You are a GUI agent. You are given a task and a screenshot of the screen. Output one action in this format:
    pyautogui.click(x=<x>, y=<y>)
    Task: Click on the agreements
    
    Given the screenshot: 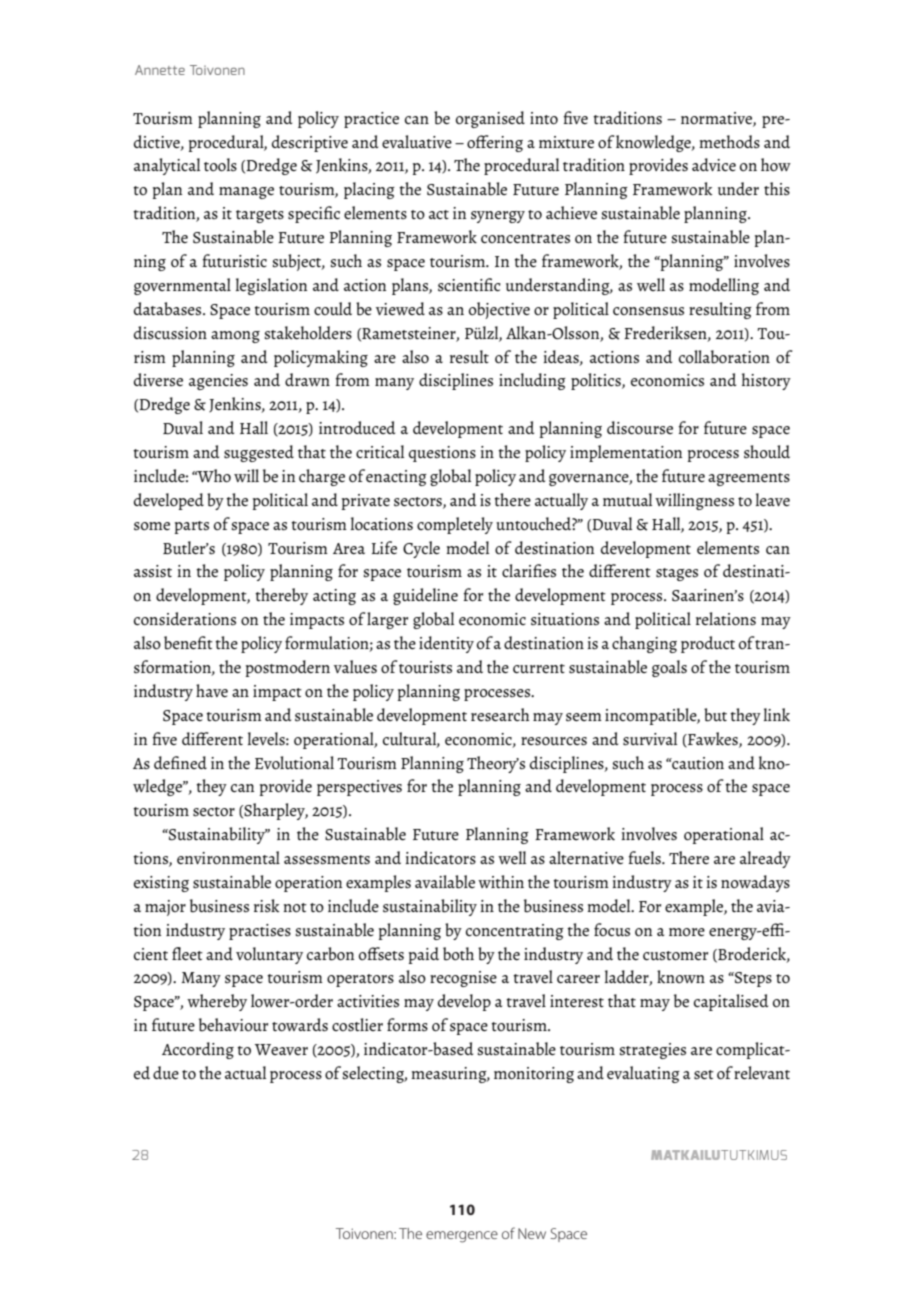 What is the action you would take?
    pyautogui.click(x=749, y=479)
